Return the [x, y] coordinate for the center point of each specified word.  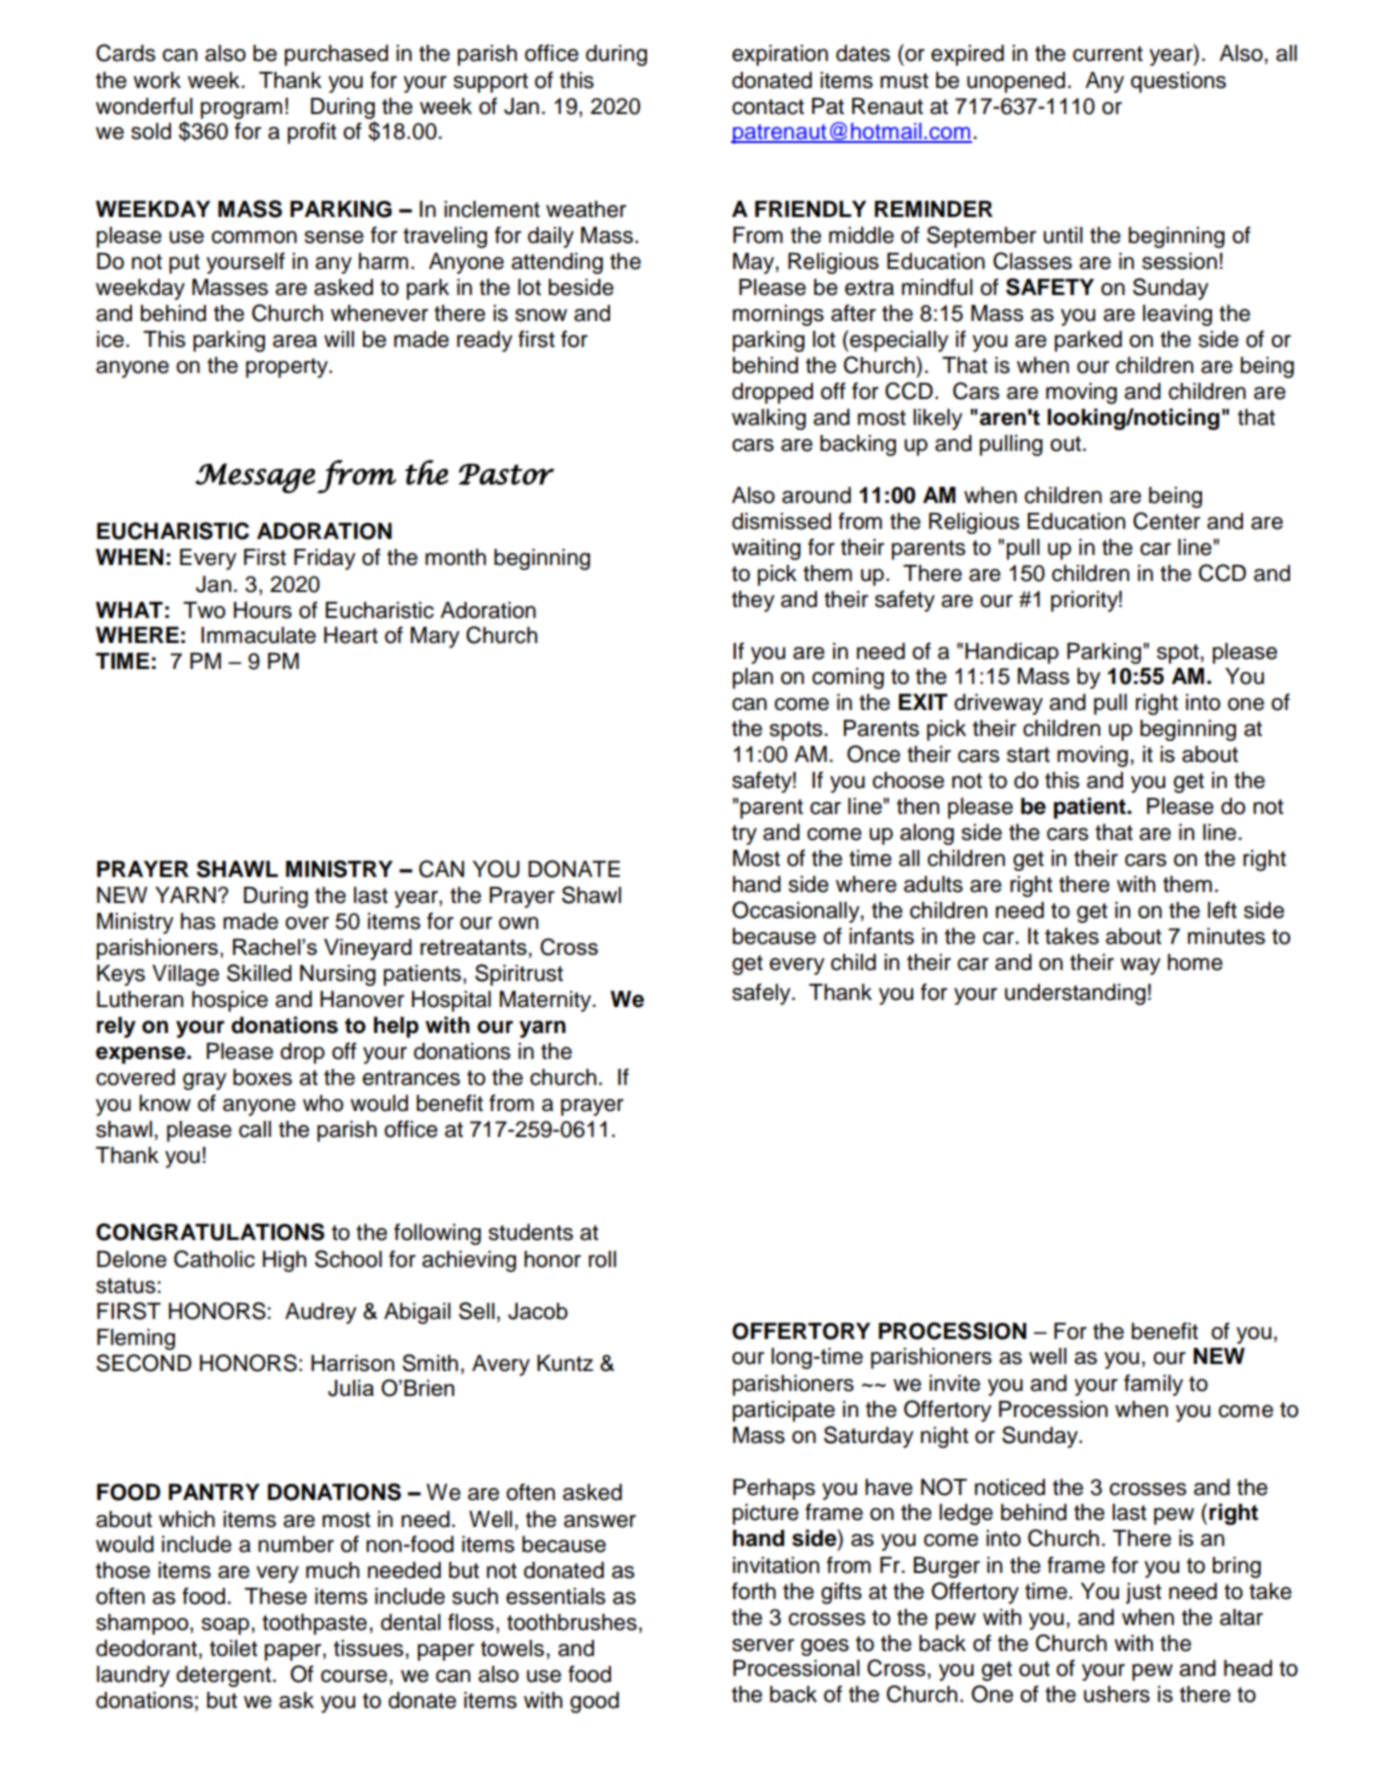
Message [255, 478]
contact [768, 107]
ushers [1117, 1694]
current [1108, 54]
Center [1166, 521]
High [284, 1261]
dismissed [781, 521]
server [763, 1645]
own [518, 923]
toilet [234, 1648]
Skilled [259, 973]
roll [602, 1259]
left [1222, 910]
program [241, 110]
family [1153, 1385]
